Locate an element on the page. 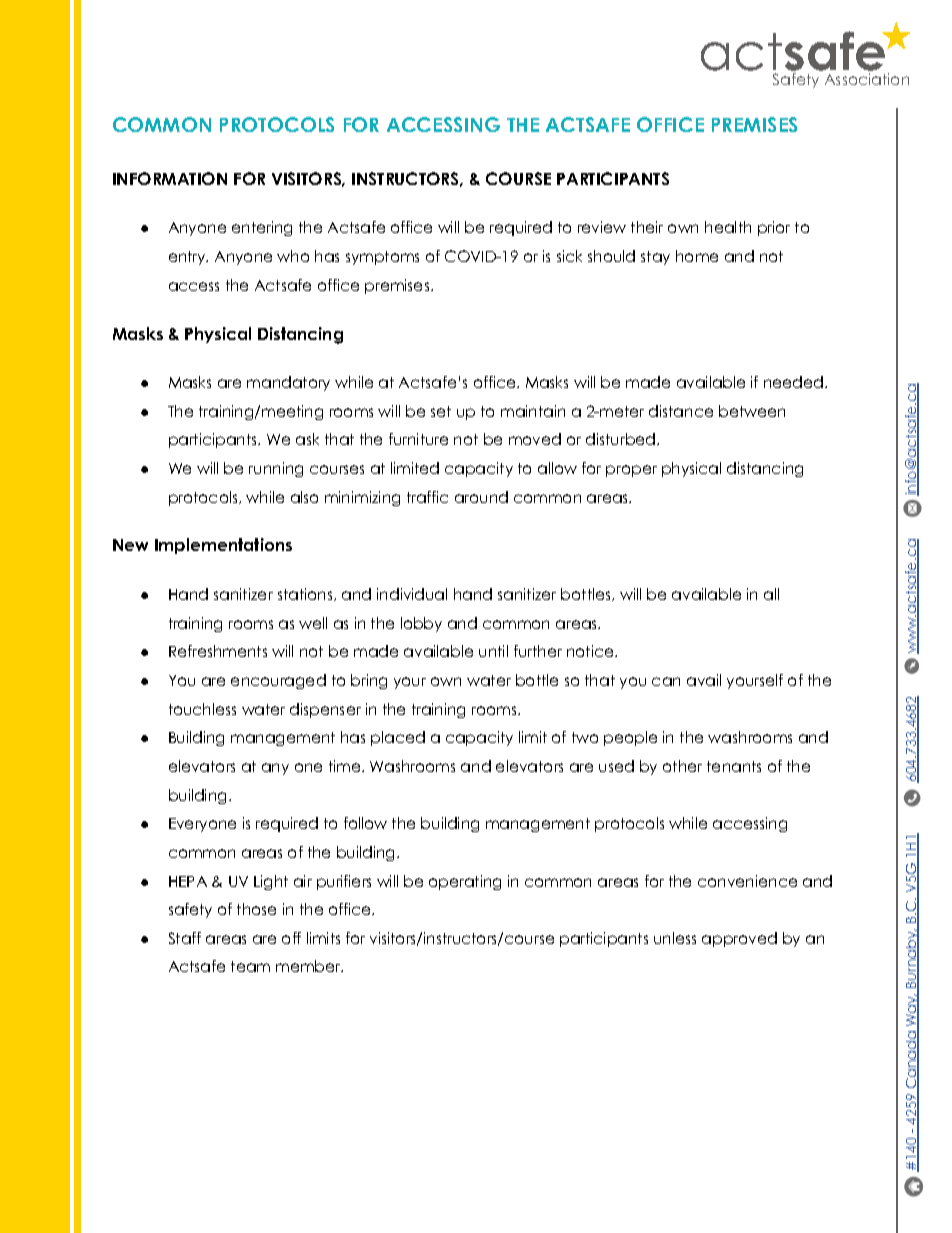  around is located at coordinates (481, 497).
